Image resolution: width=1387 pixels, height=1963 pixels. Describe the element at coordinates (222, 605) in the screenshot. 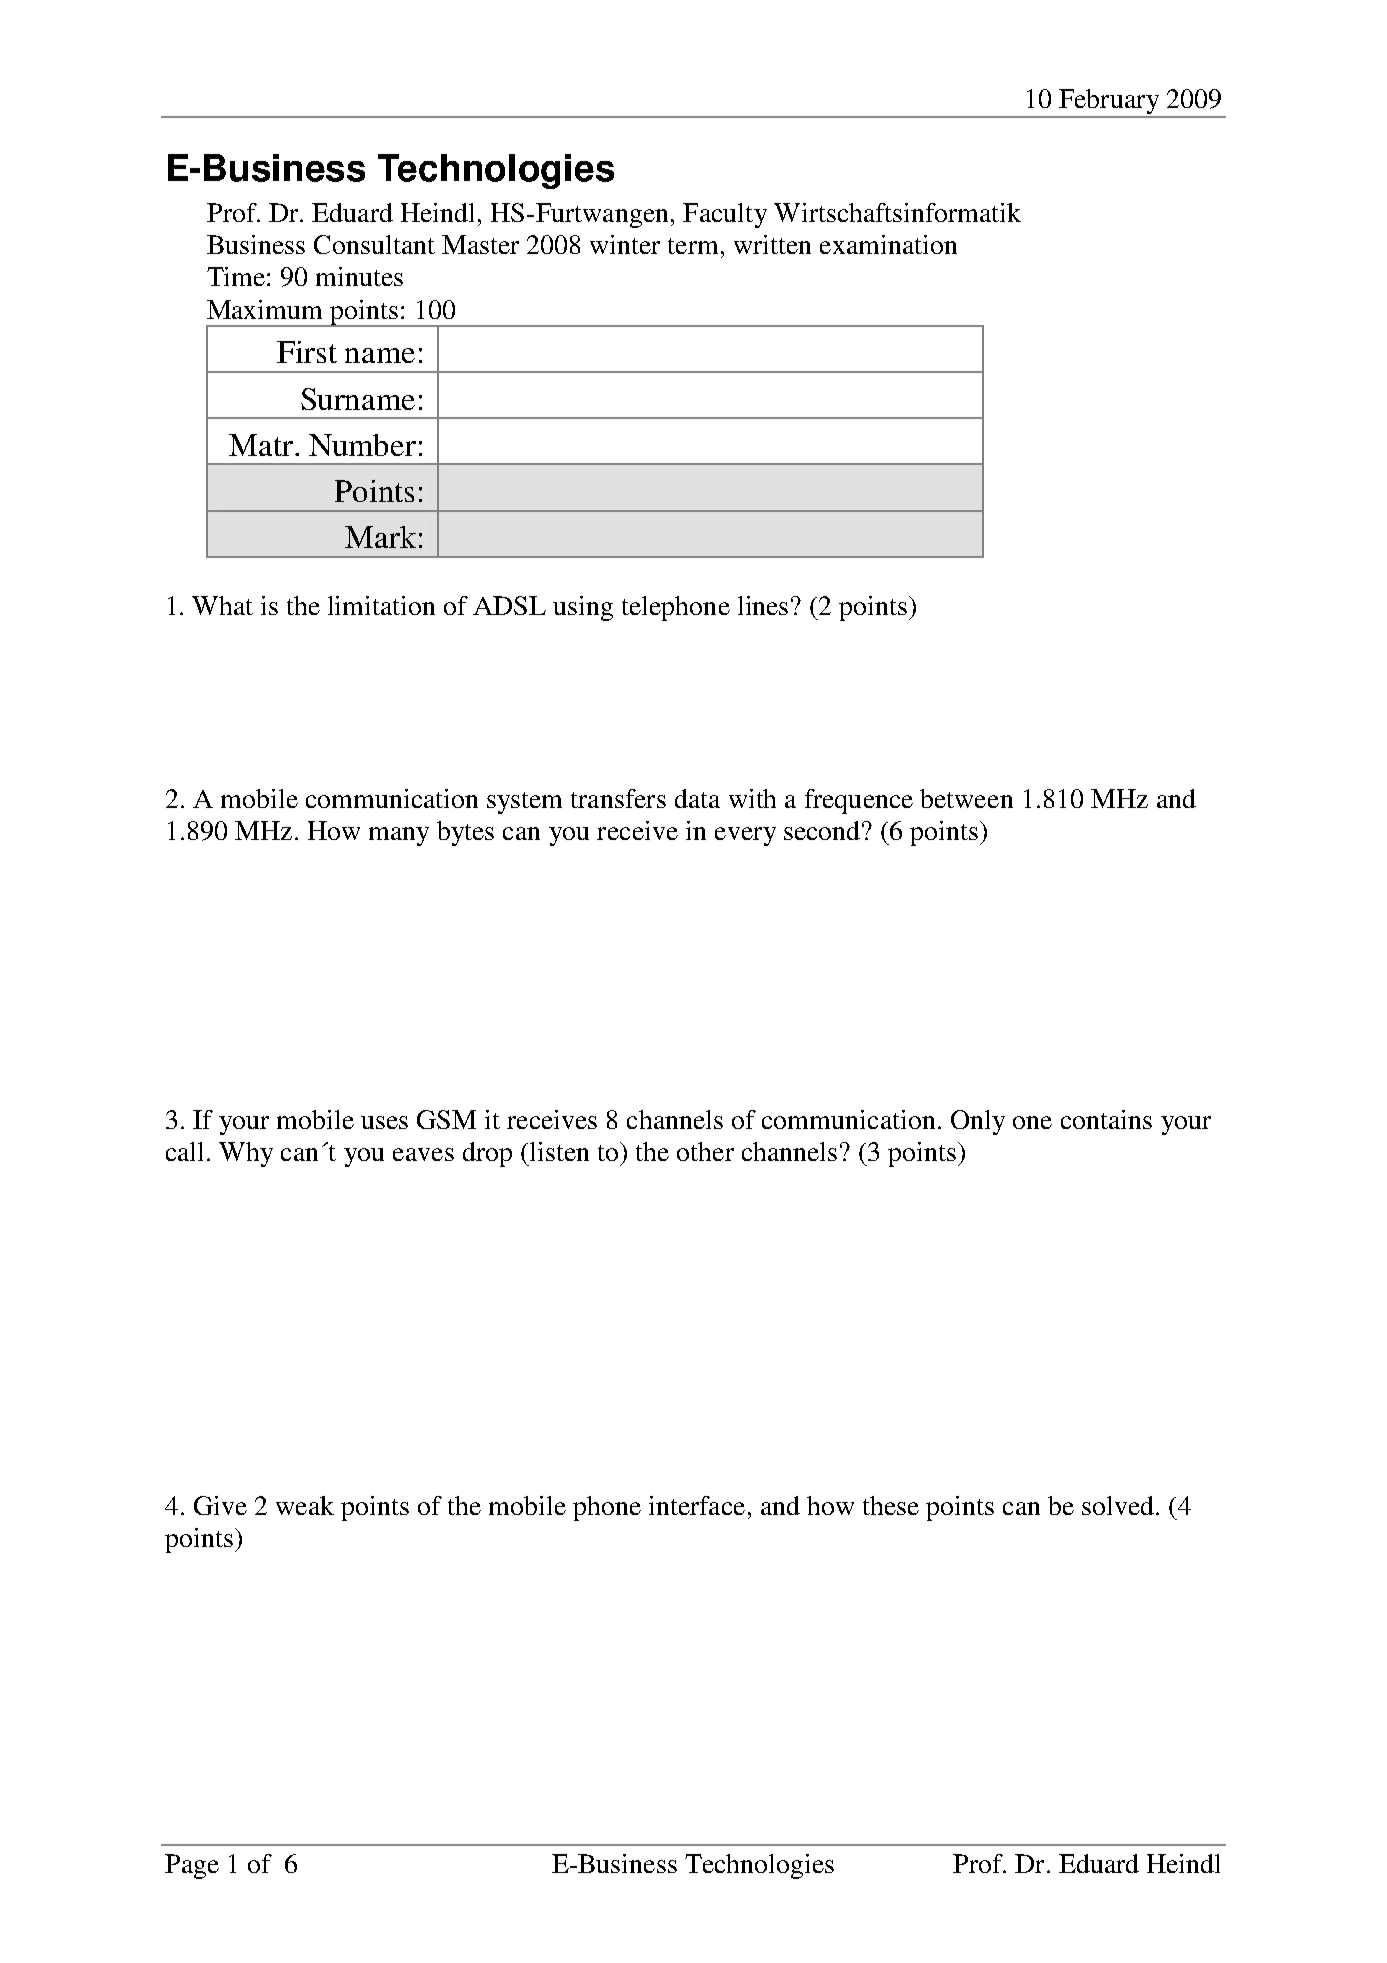

I see `What` at that location.
